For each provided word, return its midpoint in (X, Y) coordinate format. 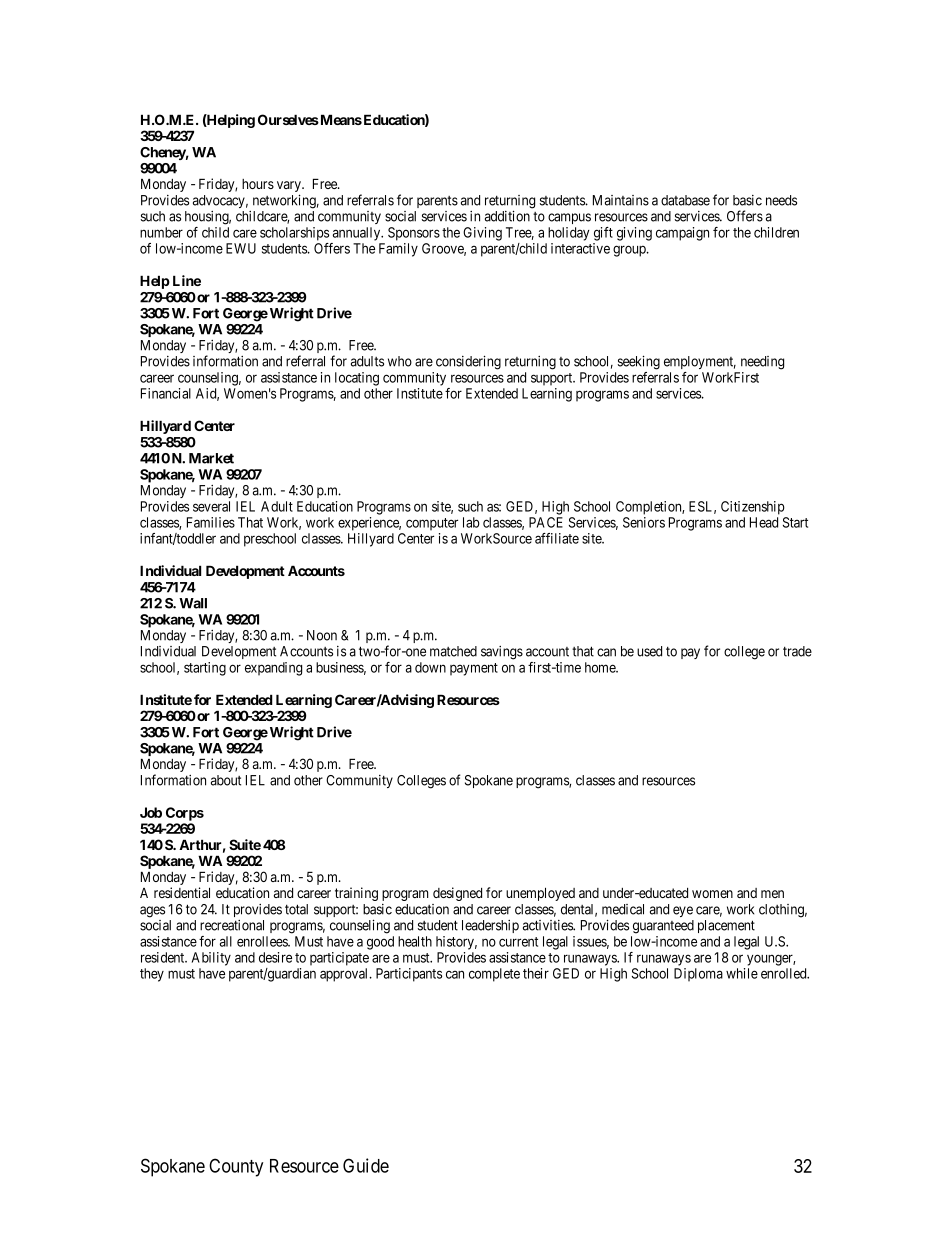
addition (507, 216)
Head (764, 522)
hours (258, 184)
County (236, 1167)
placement (726, 926)
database (685, 200)
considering (468, 362)
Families (211, 522)
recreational (232, 925)
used (649, 651)
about (226, 780)
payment (474, 669)
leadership (490, 926)
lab (471, 522)
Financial (166, 393)
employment (700, 362)
